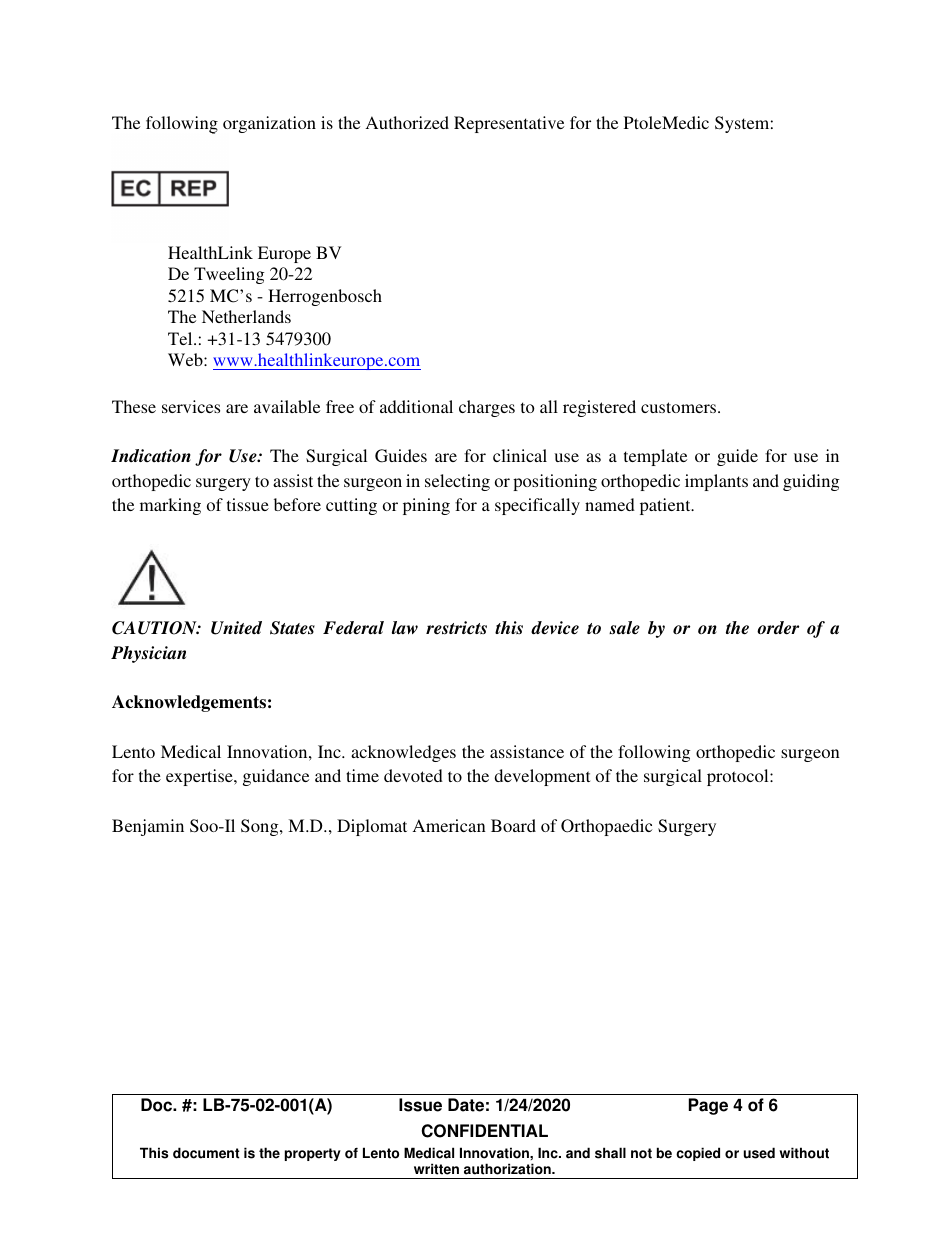 This screenshot has width=952, height=1233. What do you see at coordinates (407, 122) in the screenshot?
I see `Authorized` at bounding box center [407, 122].
